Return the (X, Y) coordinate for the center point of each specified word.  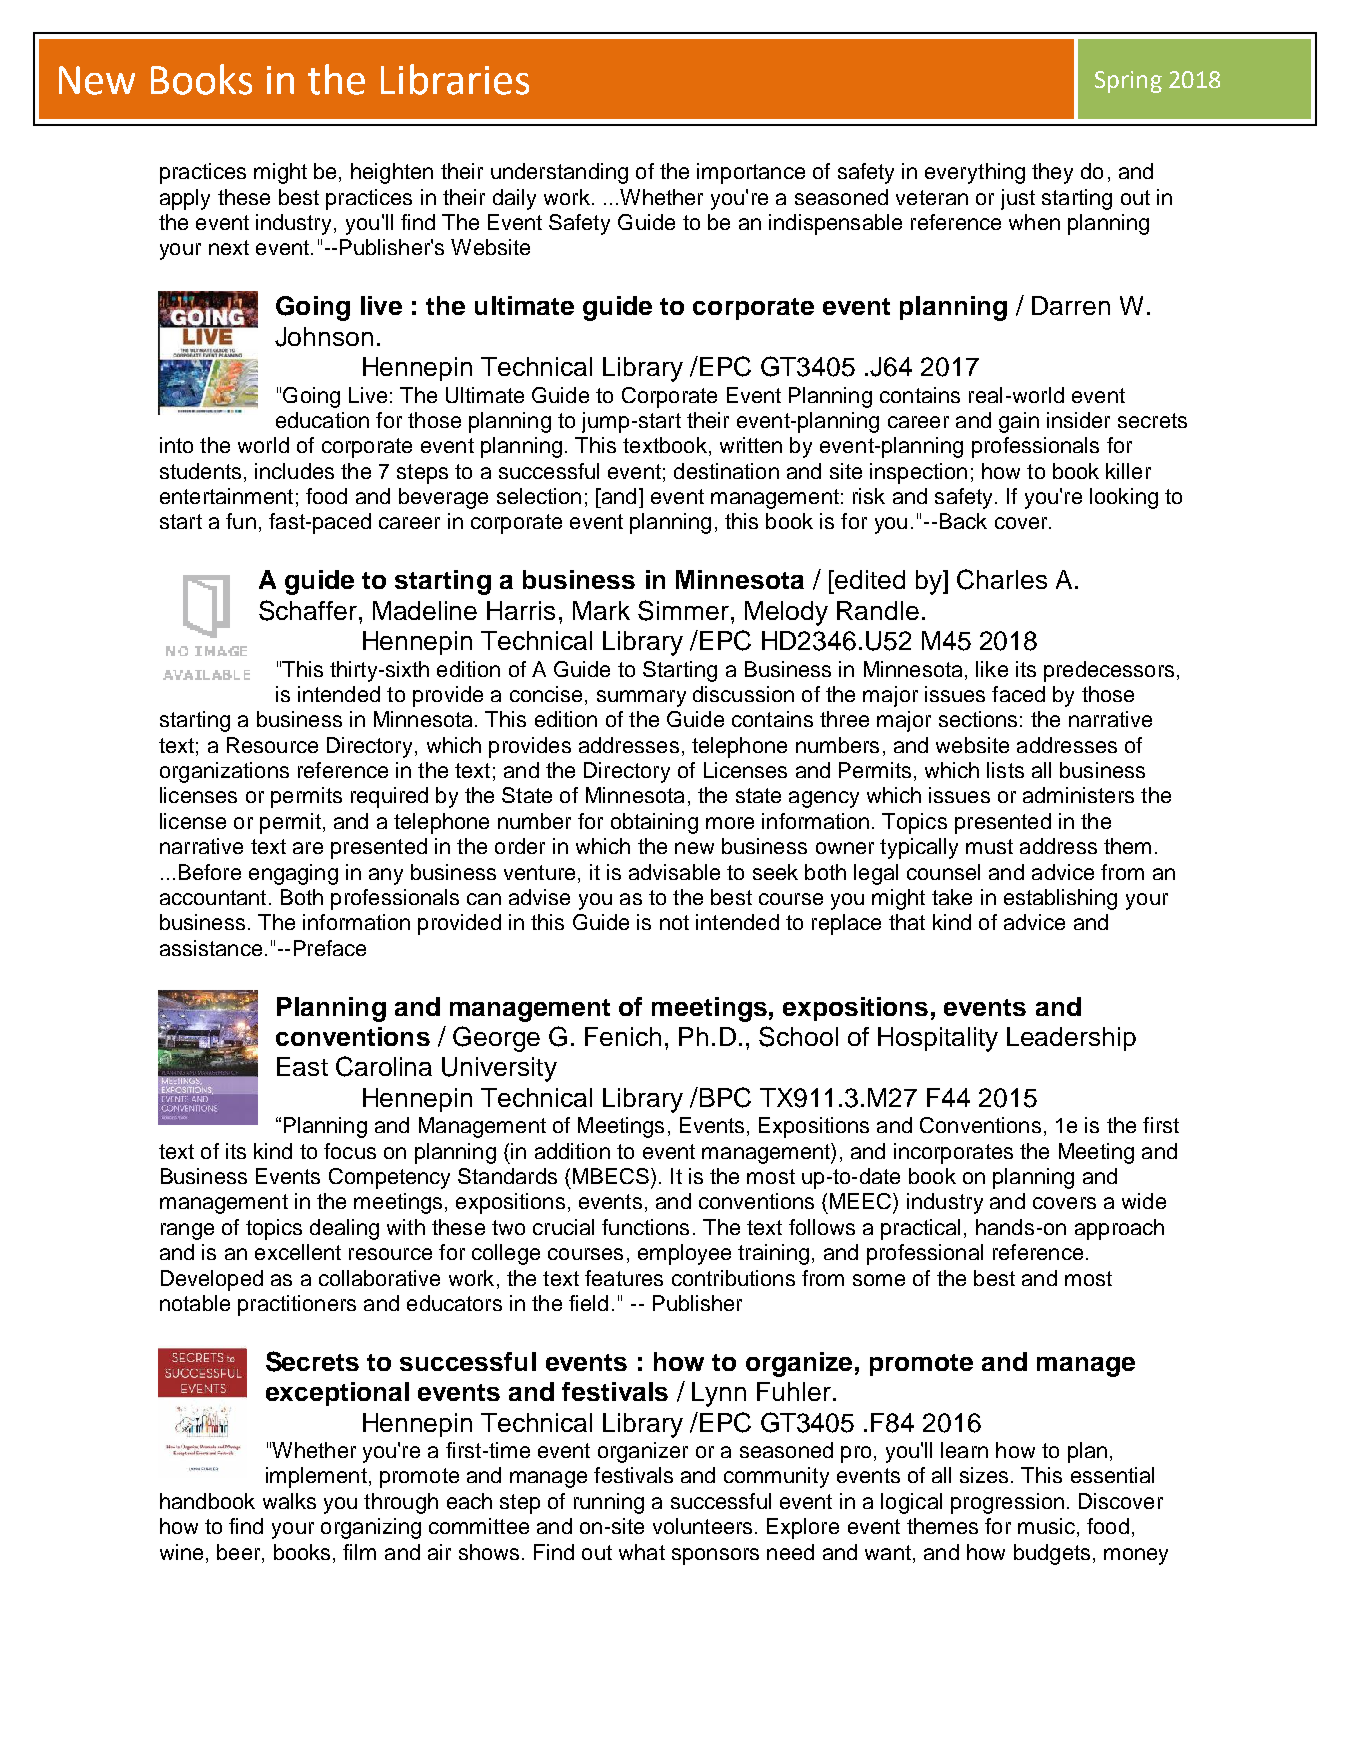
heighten (392, 173)
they (1052, 173)
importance (751, 173)
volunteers (702, 1526)
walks (289, 1501)
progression (1007, 1503)
